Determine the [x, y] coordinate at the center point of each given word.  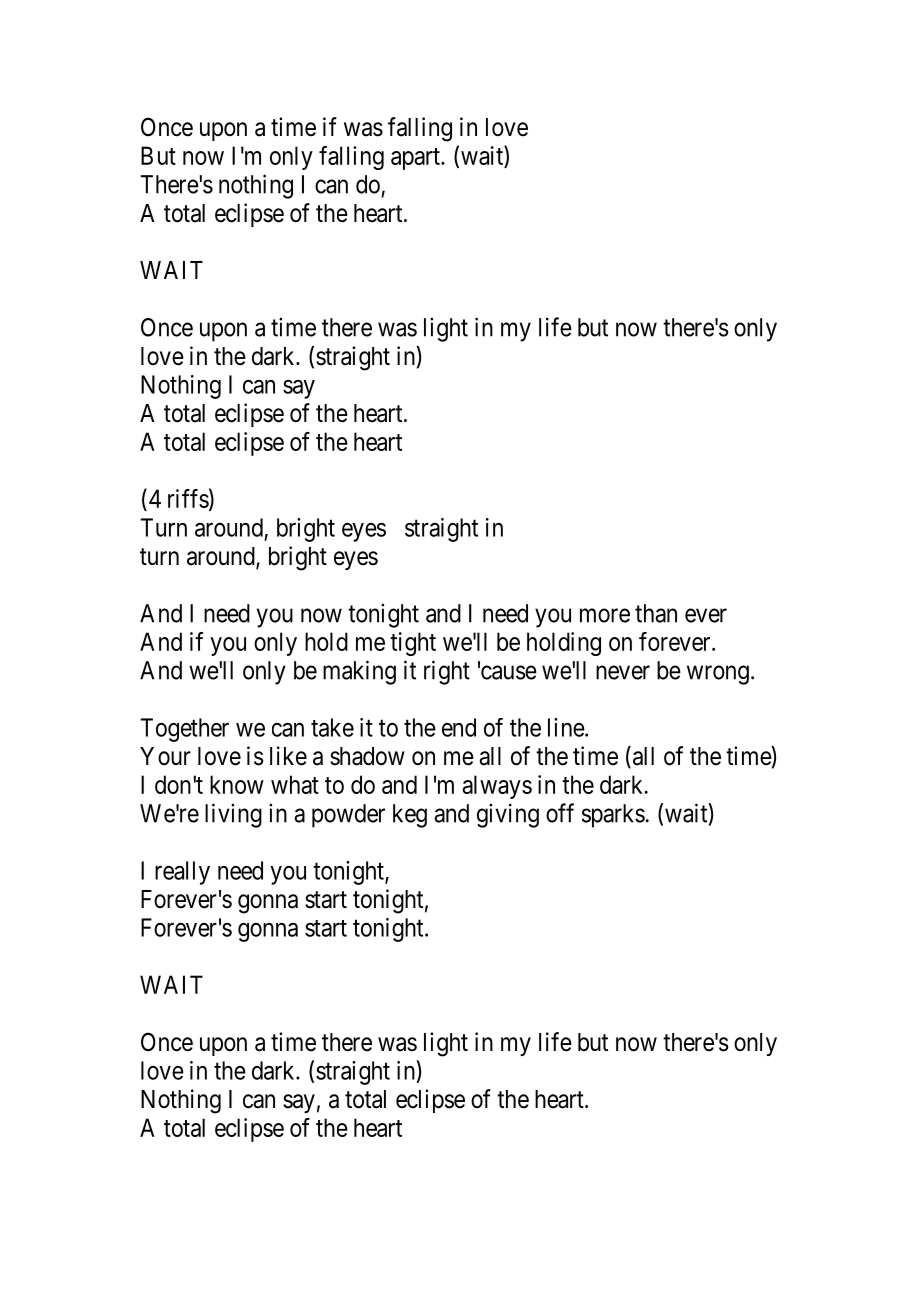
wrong [718, 675]
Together [184, 730]
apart [416, 159]
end [459, 727]
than [656, 613]
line [566, 727]
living [233, 815]
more [605, 615]
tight [413, 644]
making [359, 672]
